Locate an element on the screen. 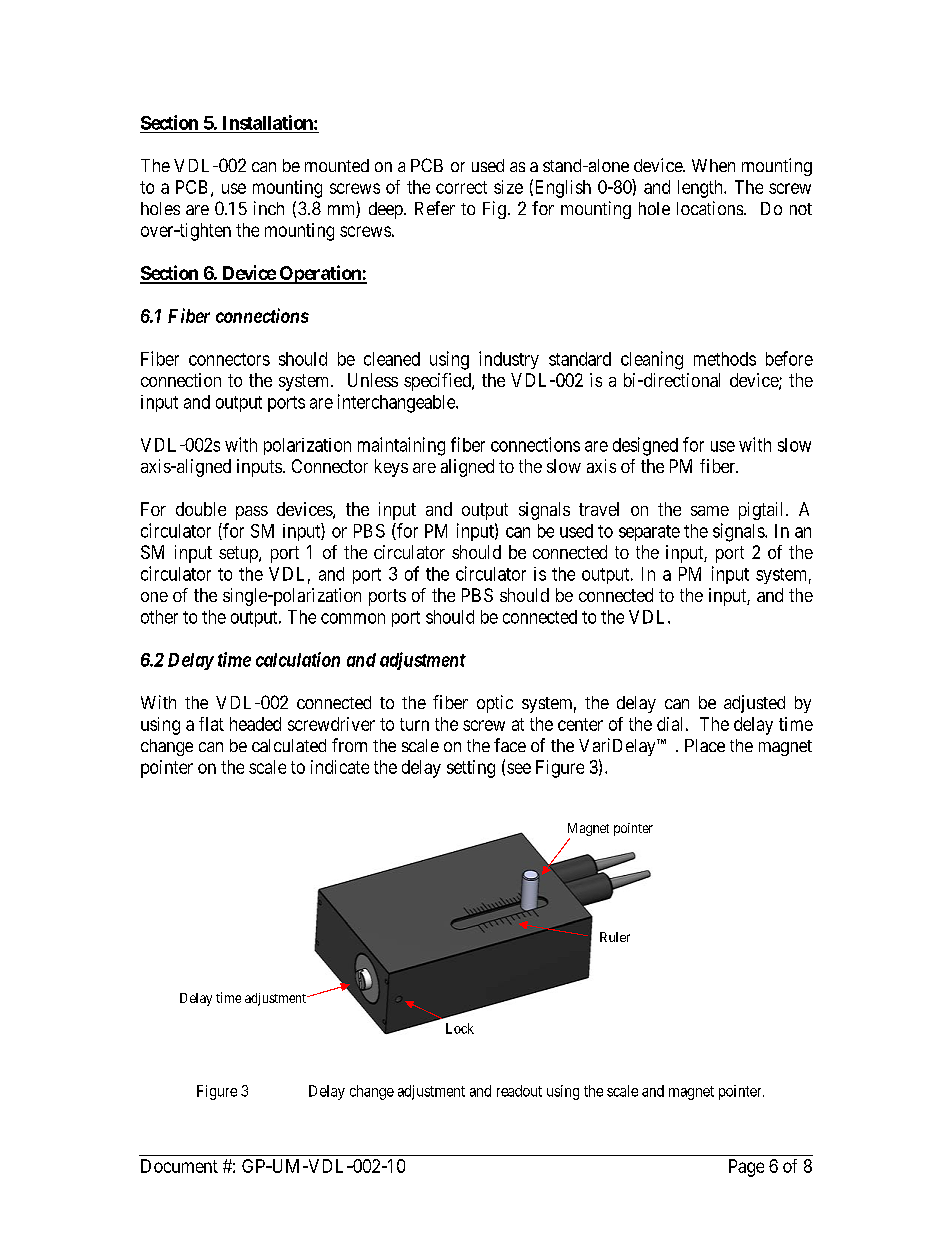 The height and width of the screenshot is (1233, 952). inch is located at coordinates (269, 208).
